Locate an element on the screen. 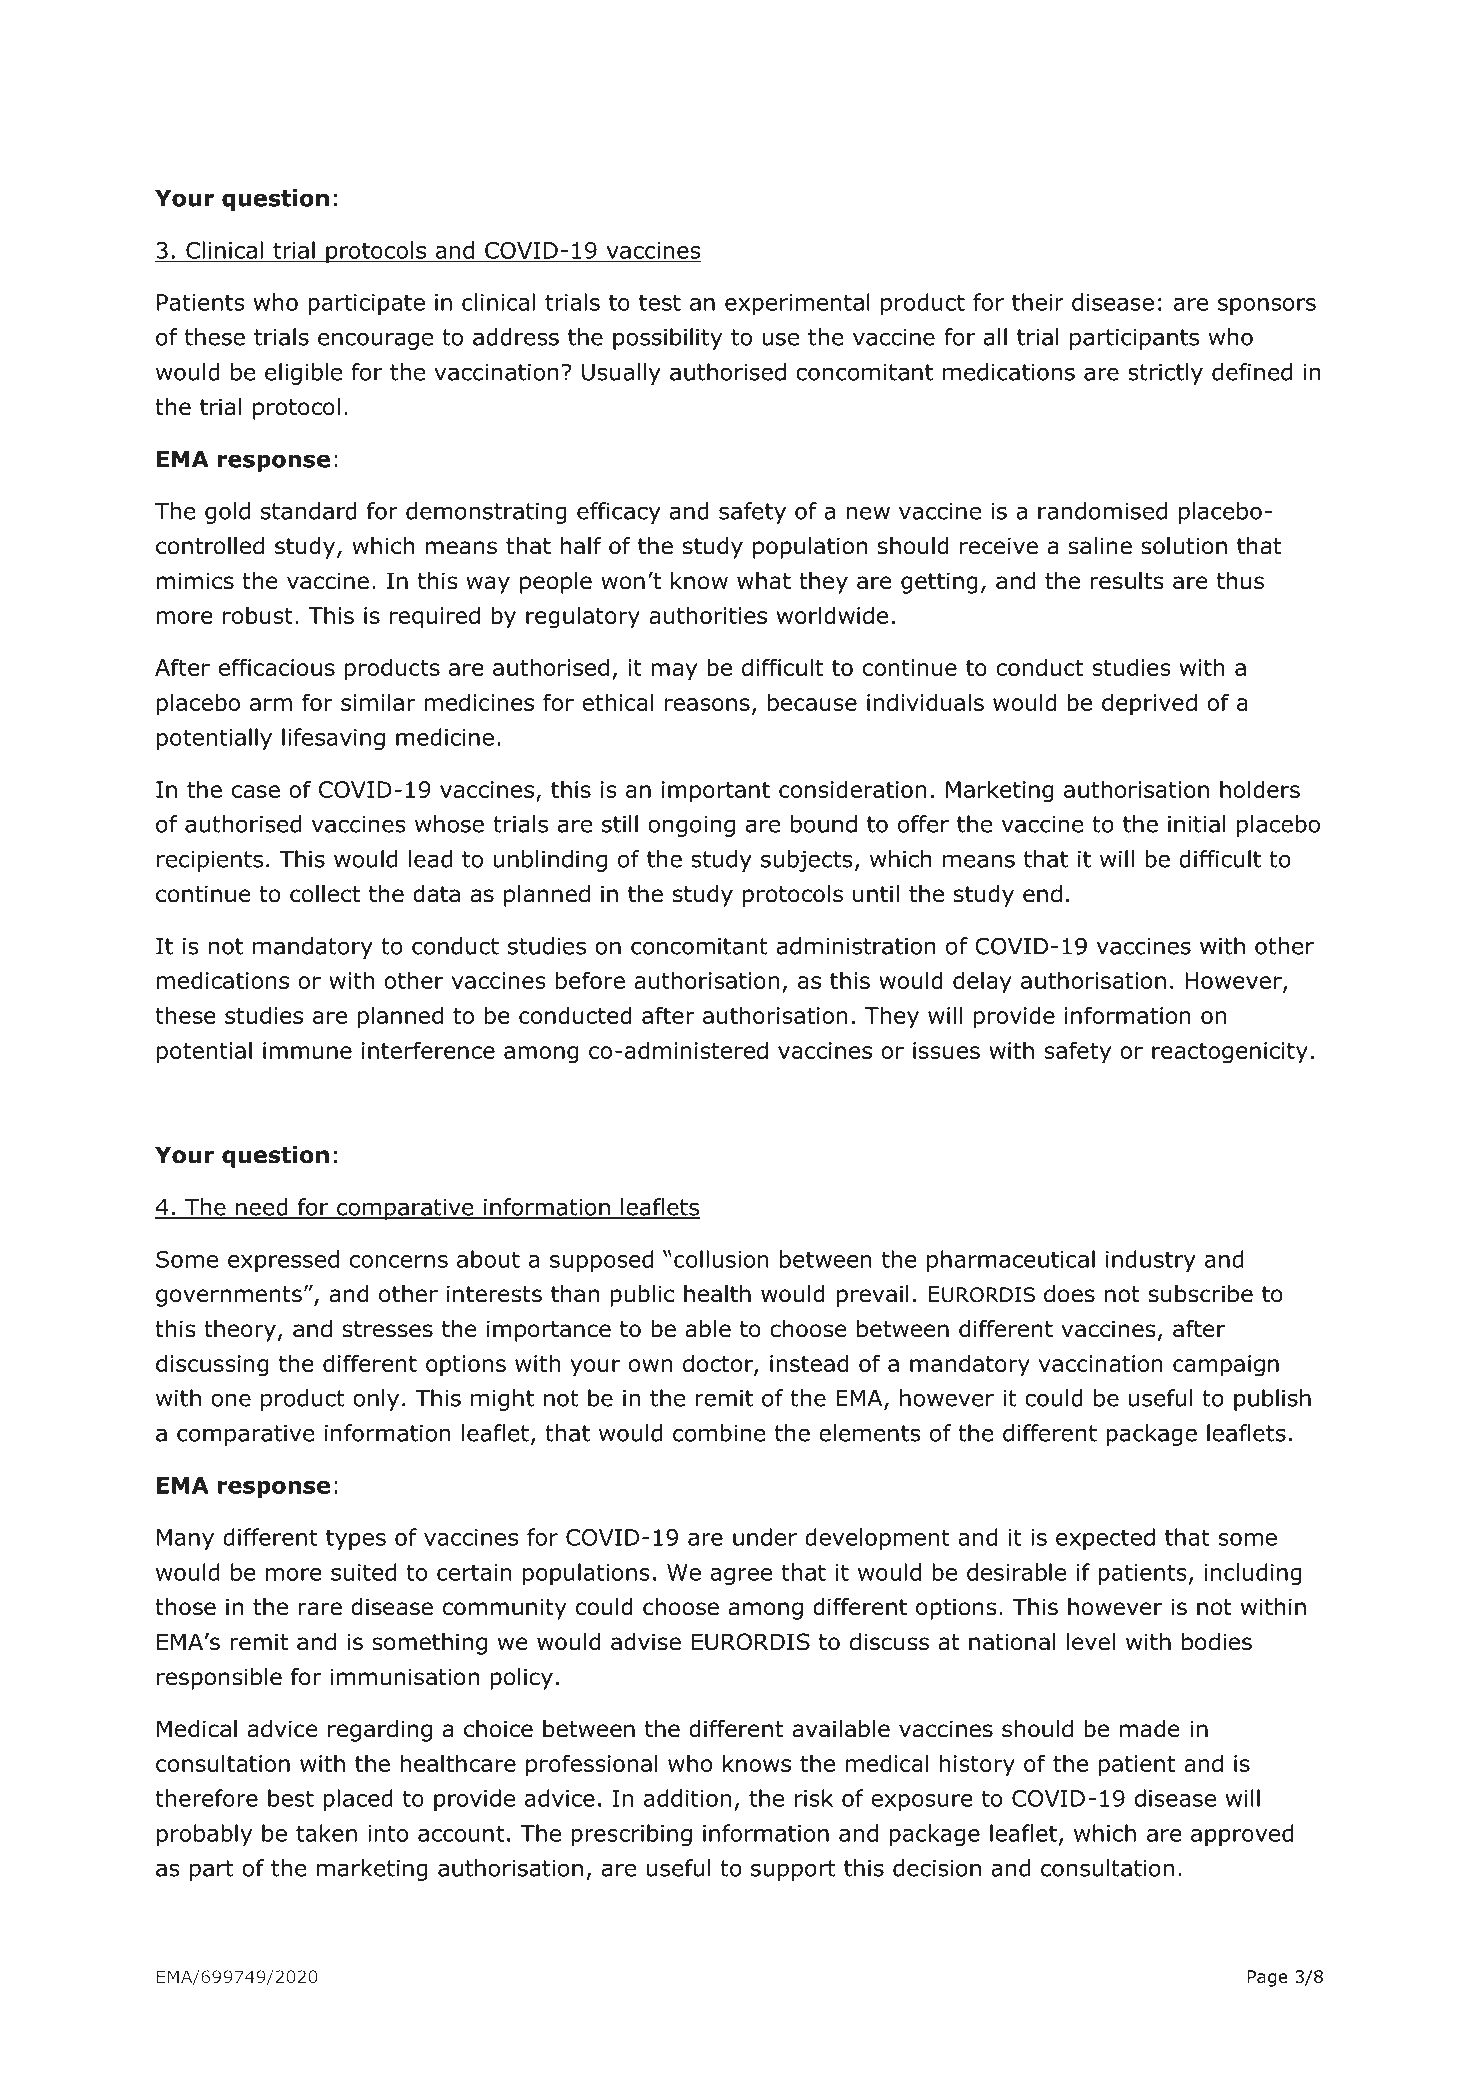 This screenshot has width=1479, height=2092. eligible is located at coordinates (303, 374).
